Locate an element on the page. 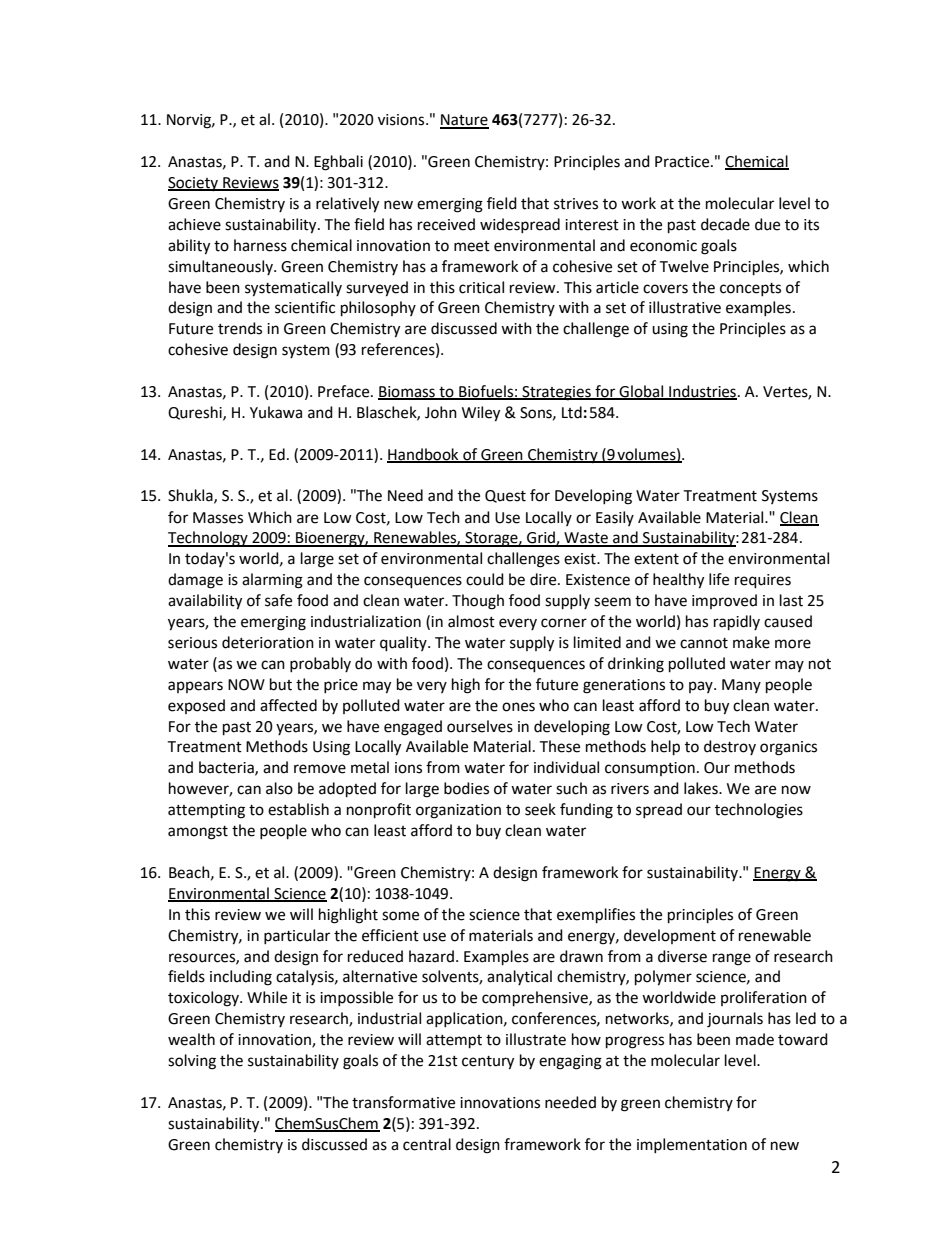 This image has width=952, height=1233. Society is located at coordinates (194, 184).
